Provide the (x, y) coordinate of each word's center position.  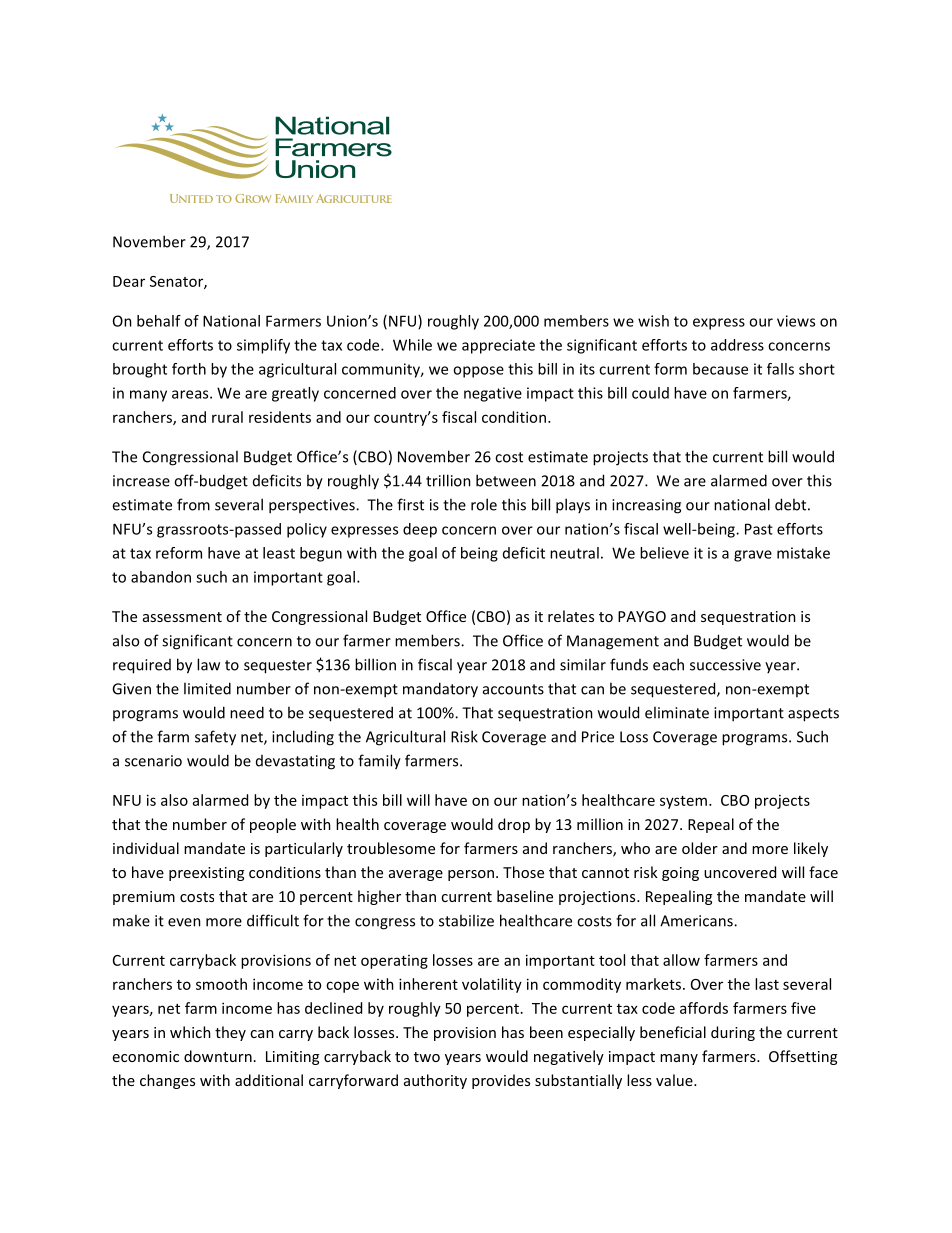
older (700, 848)
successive (725, 665)
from (193, 504)
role (484, 504)
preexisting (206, 874)
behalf (159, 321)
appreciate (498, 346)
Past (759, 529)
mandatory (440, 690)
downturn (218, 1056)
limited (207, 688)
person (471, 875)
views (796, 321)
